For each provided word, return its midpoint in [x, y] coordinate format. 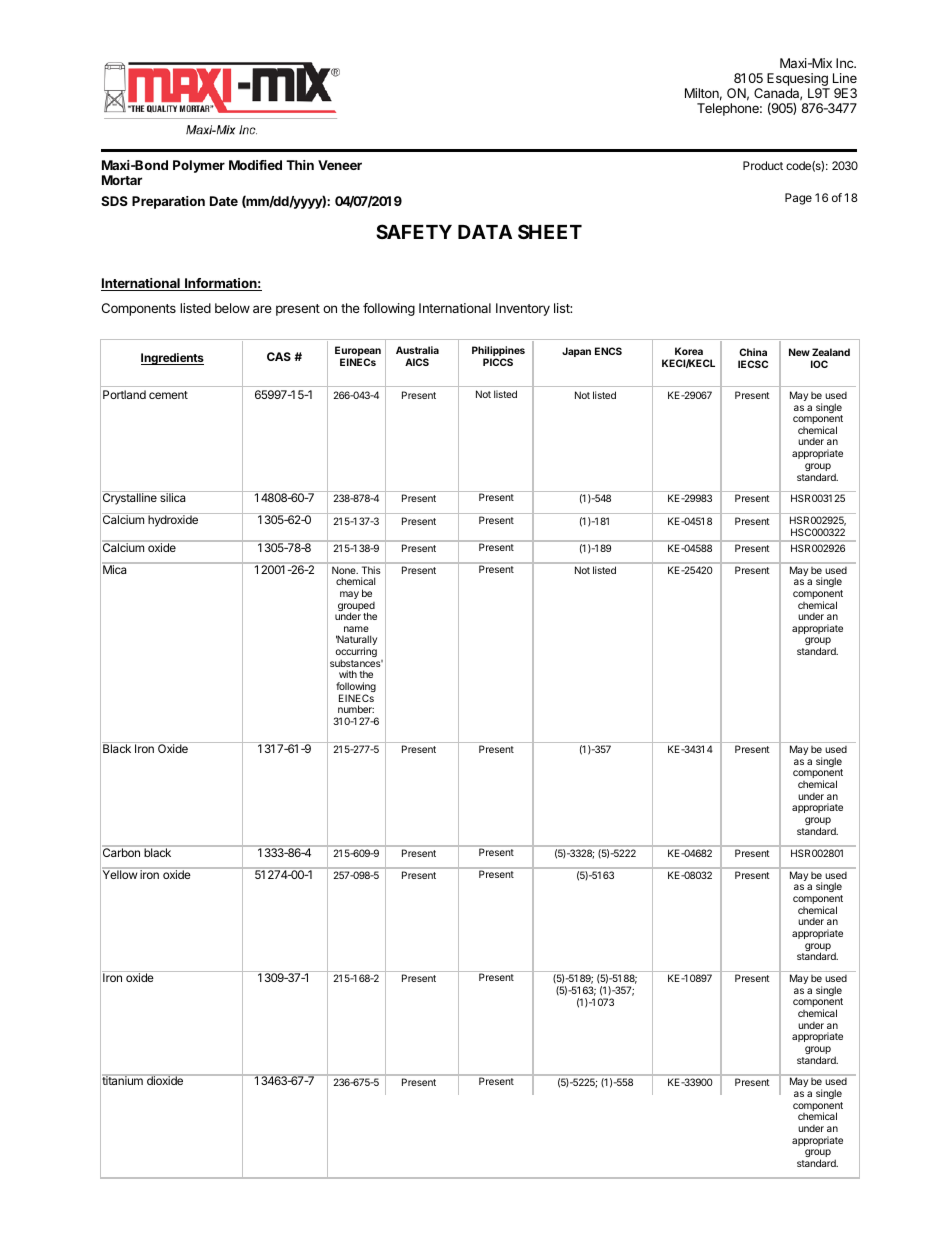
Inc [846, 63]
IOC [819, 364]
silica [173, 497]
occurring [356, 653]
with [348, 674]
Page [798, 199]
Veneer [340, 165]
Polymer [199, 166]
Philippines [498, 352]
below [232, 308]
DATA [485, 232]
